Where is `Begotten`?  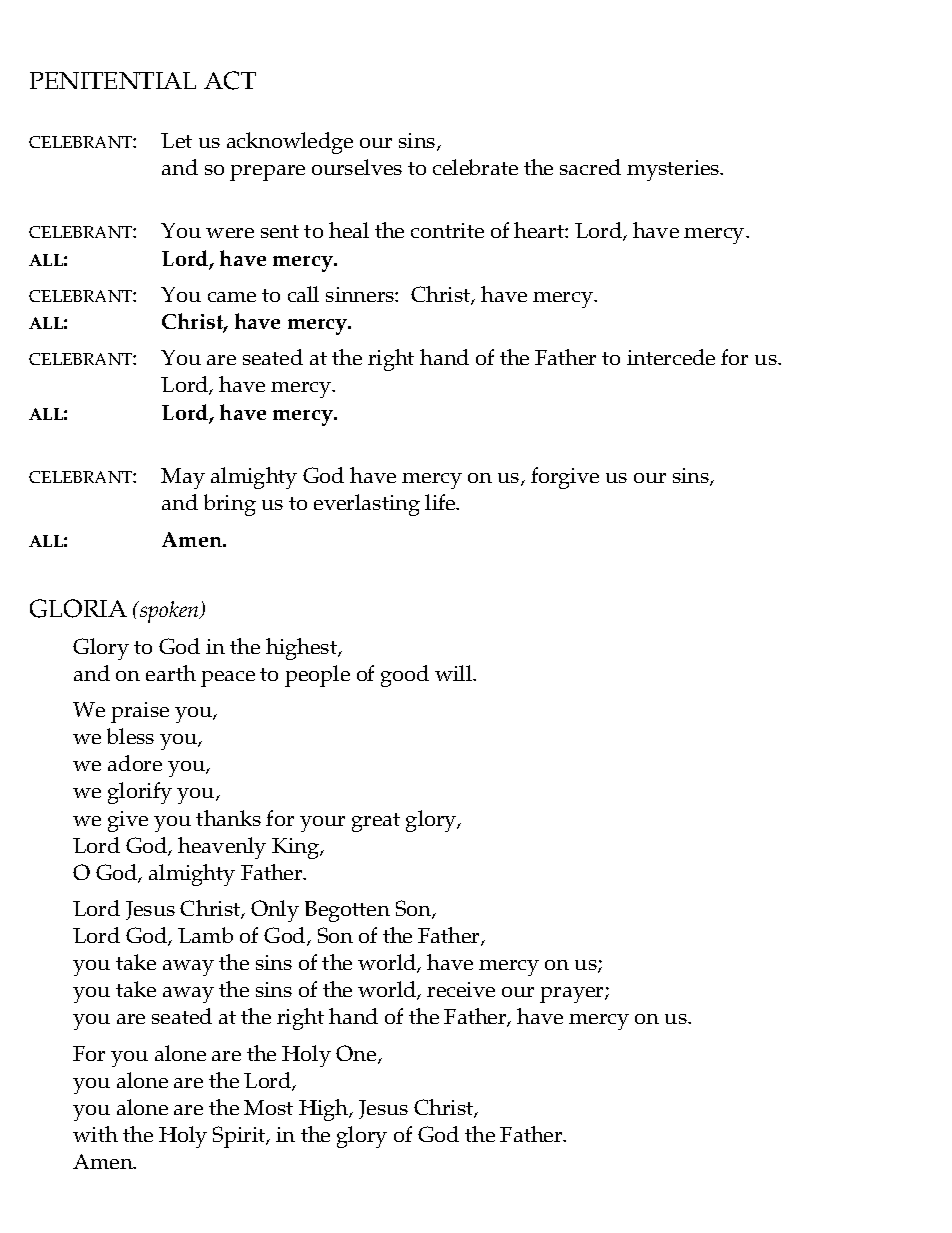 Begotten is located at coordinates (347, 911).
